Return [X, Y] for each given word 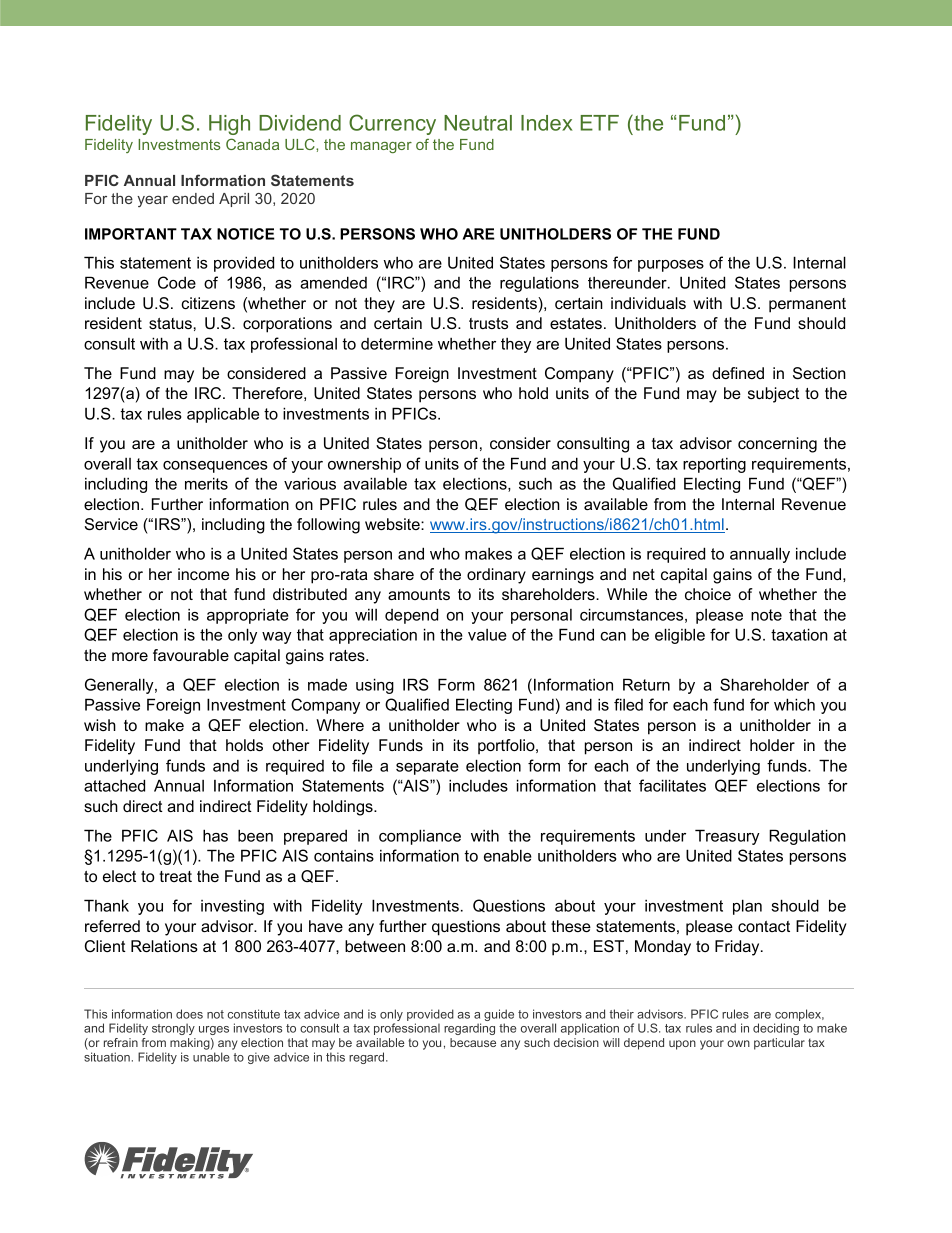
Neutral [478, 123]
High [229, 125]
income [203, 574]
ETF [600, 123]
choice [708, 594]
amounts [419, 594]
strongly [173, 1029]
